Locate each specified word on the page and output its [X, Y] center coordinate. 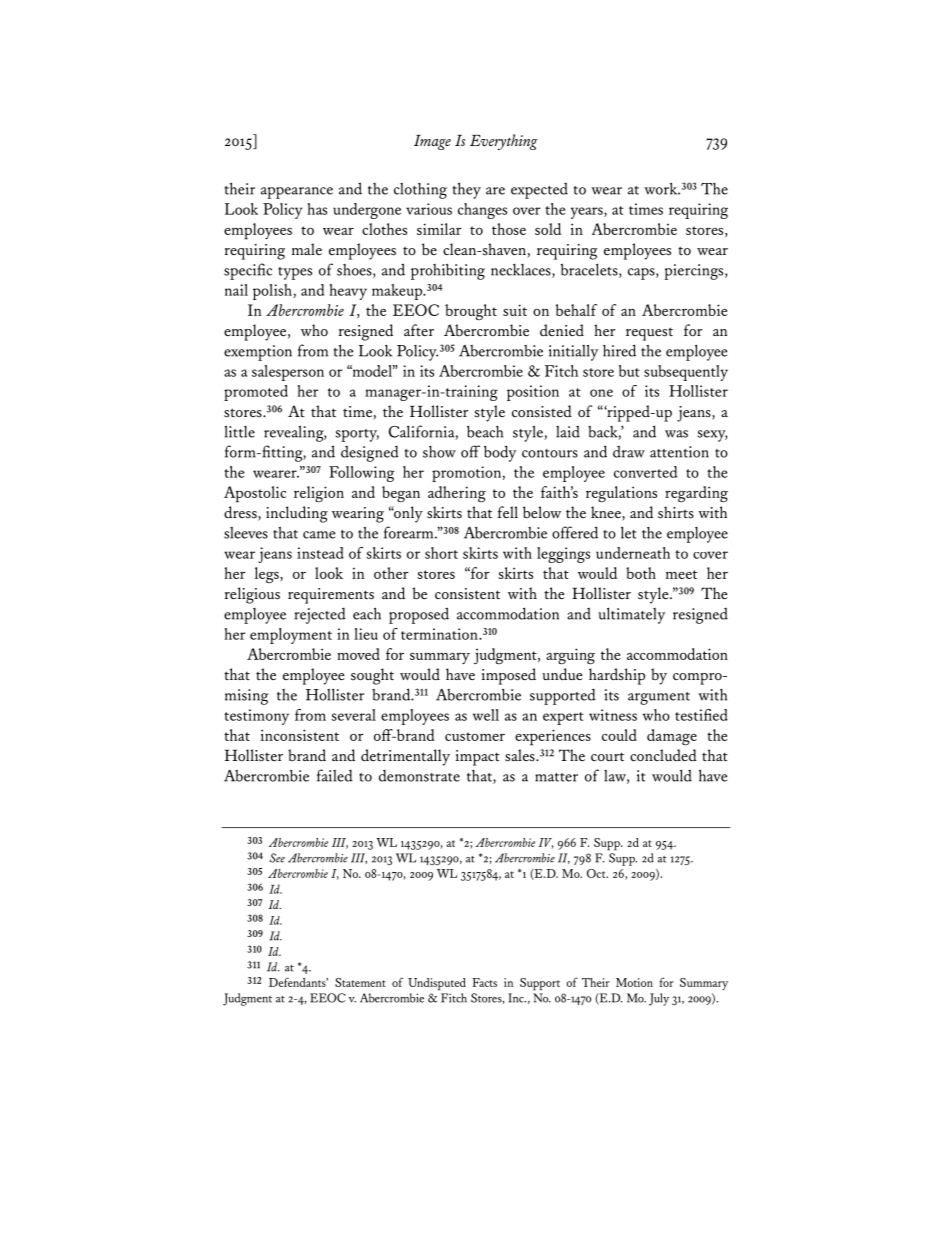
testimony [256, 717]
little [239, 431]
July [659, 999]
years [588, 213]
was [676, 434]
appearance [297, 193]
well [486, 715]
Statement [360, 982]
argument [659, 698]
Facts [484, 982]
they [467, 190]
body [500, 453]
